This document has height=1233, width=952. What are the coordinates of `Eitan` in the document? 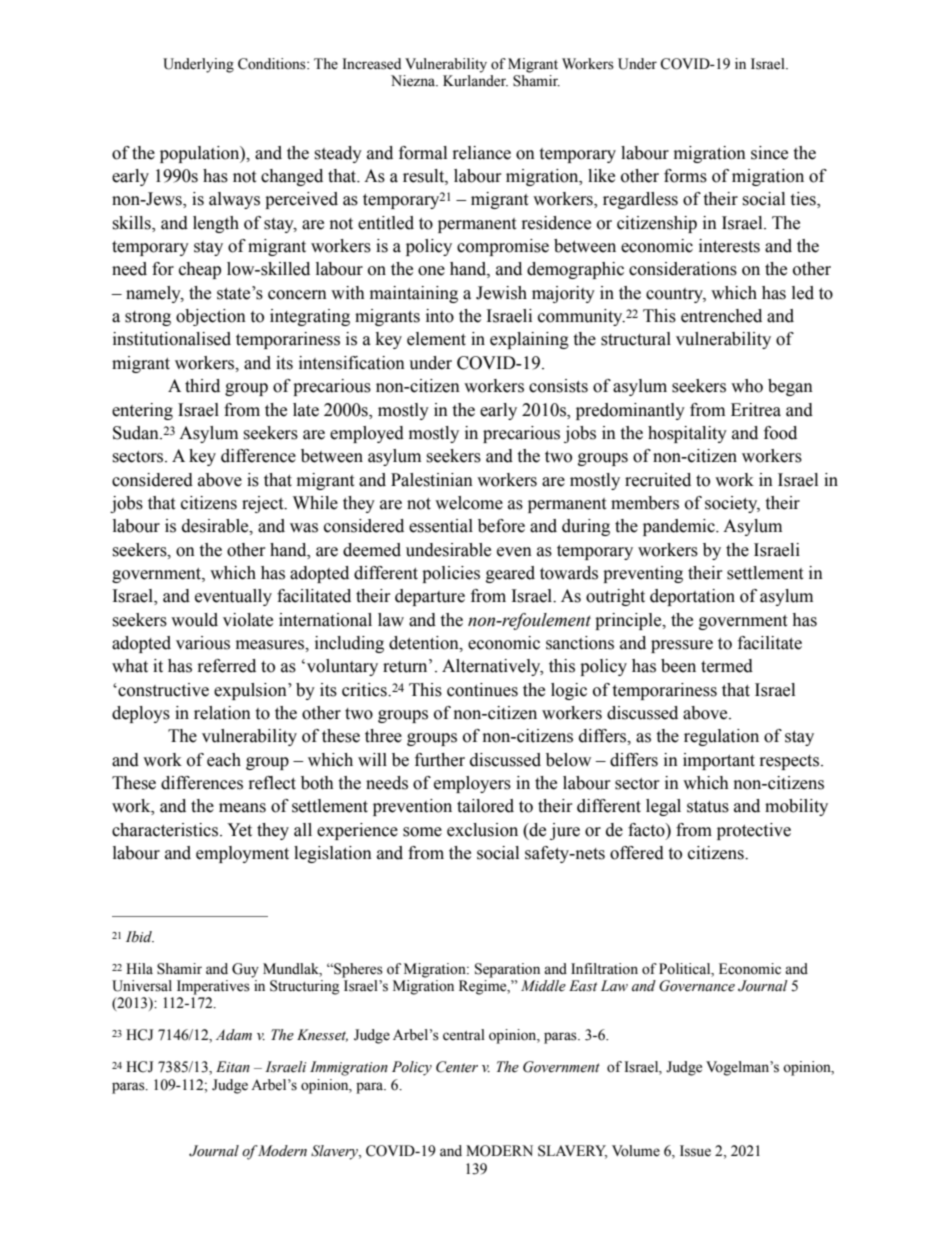 It's located at (233, 1067).
